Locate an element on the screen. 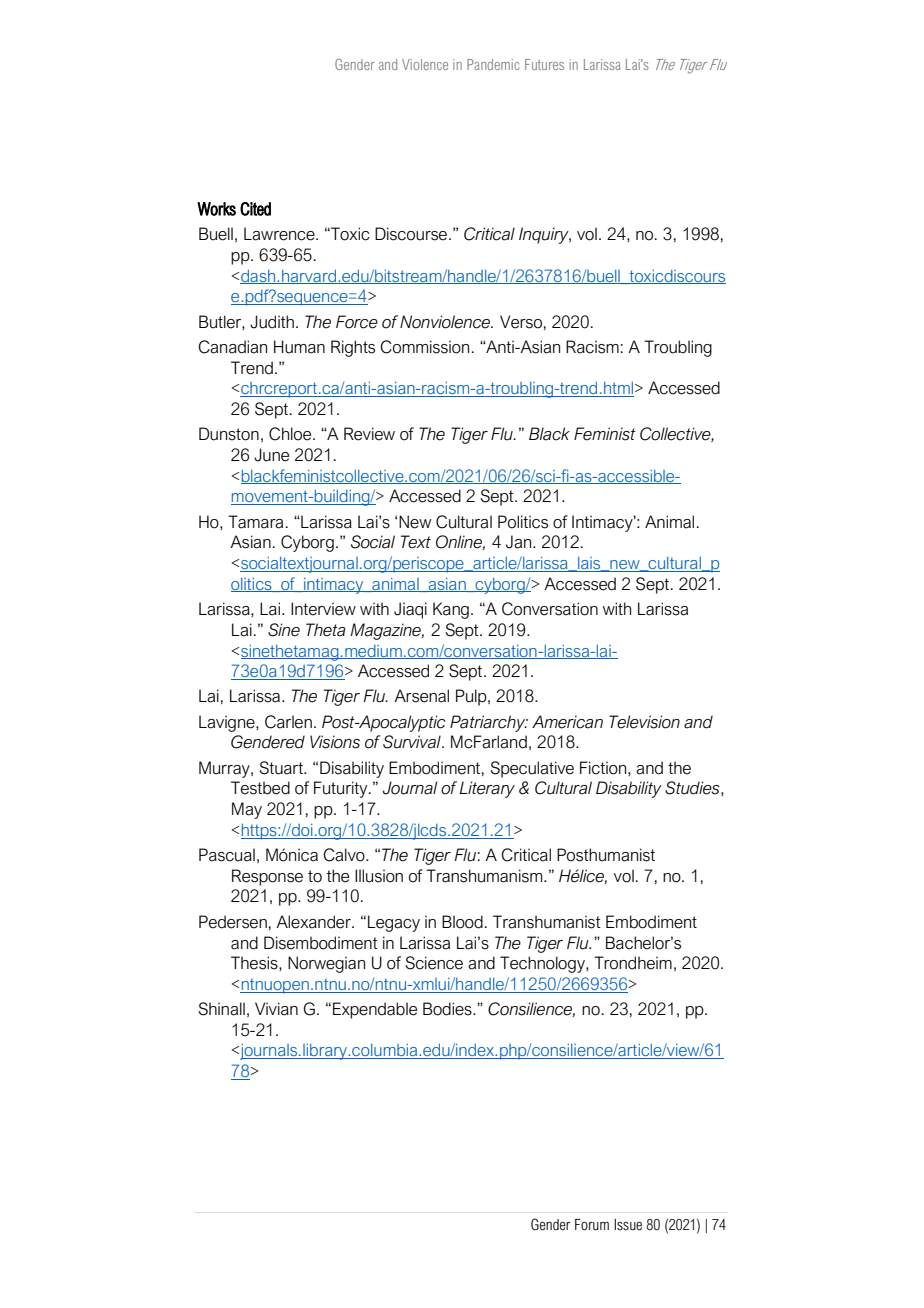 The image size is (924, 1308). Vivian is located at coordinates (276, 1009).
